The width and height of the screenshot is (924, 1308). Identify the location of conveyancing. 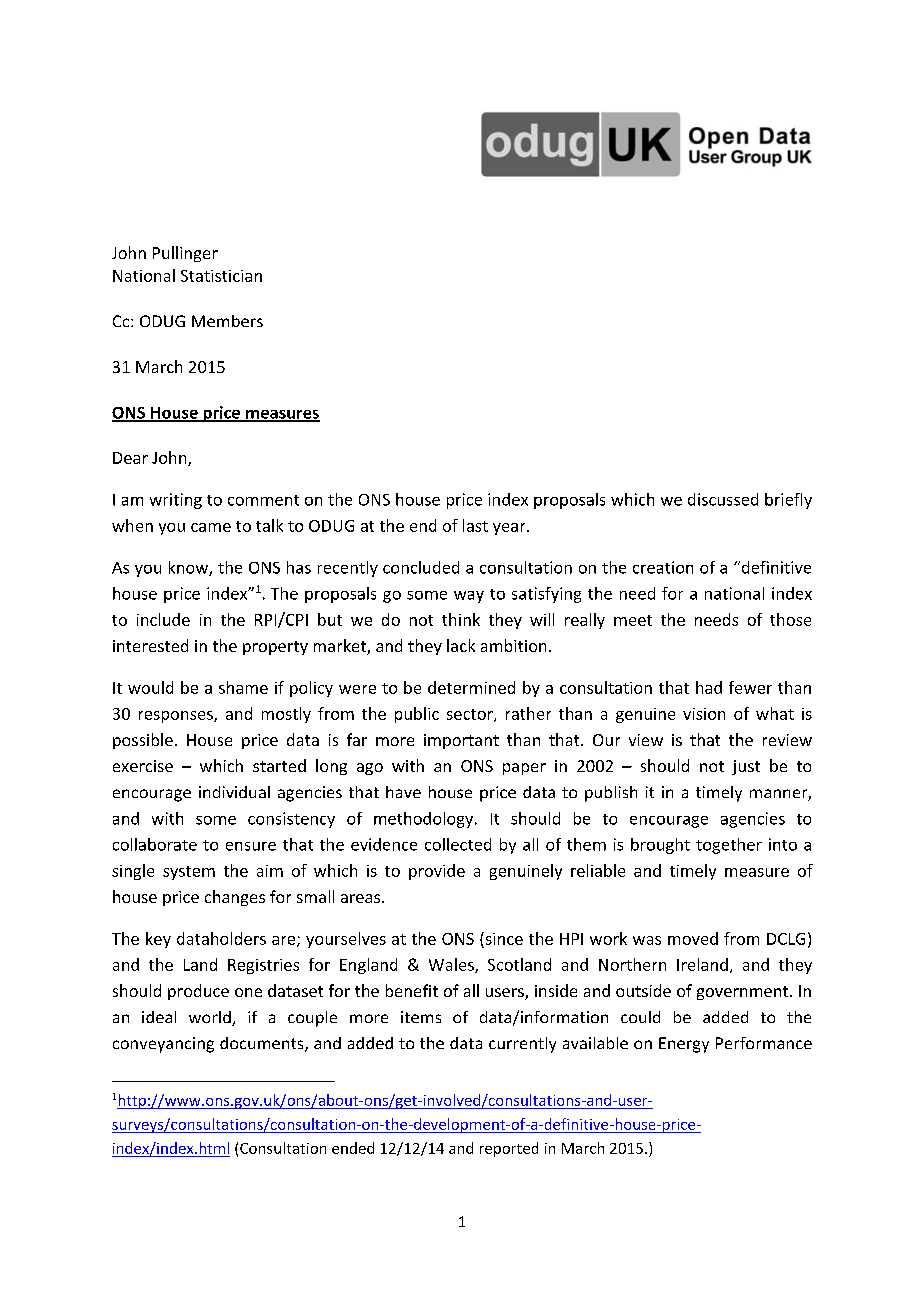
(163, 1045).
